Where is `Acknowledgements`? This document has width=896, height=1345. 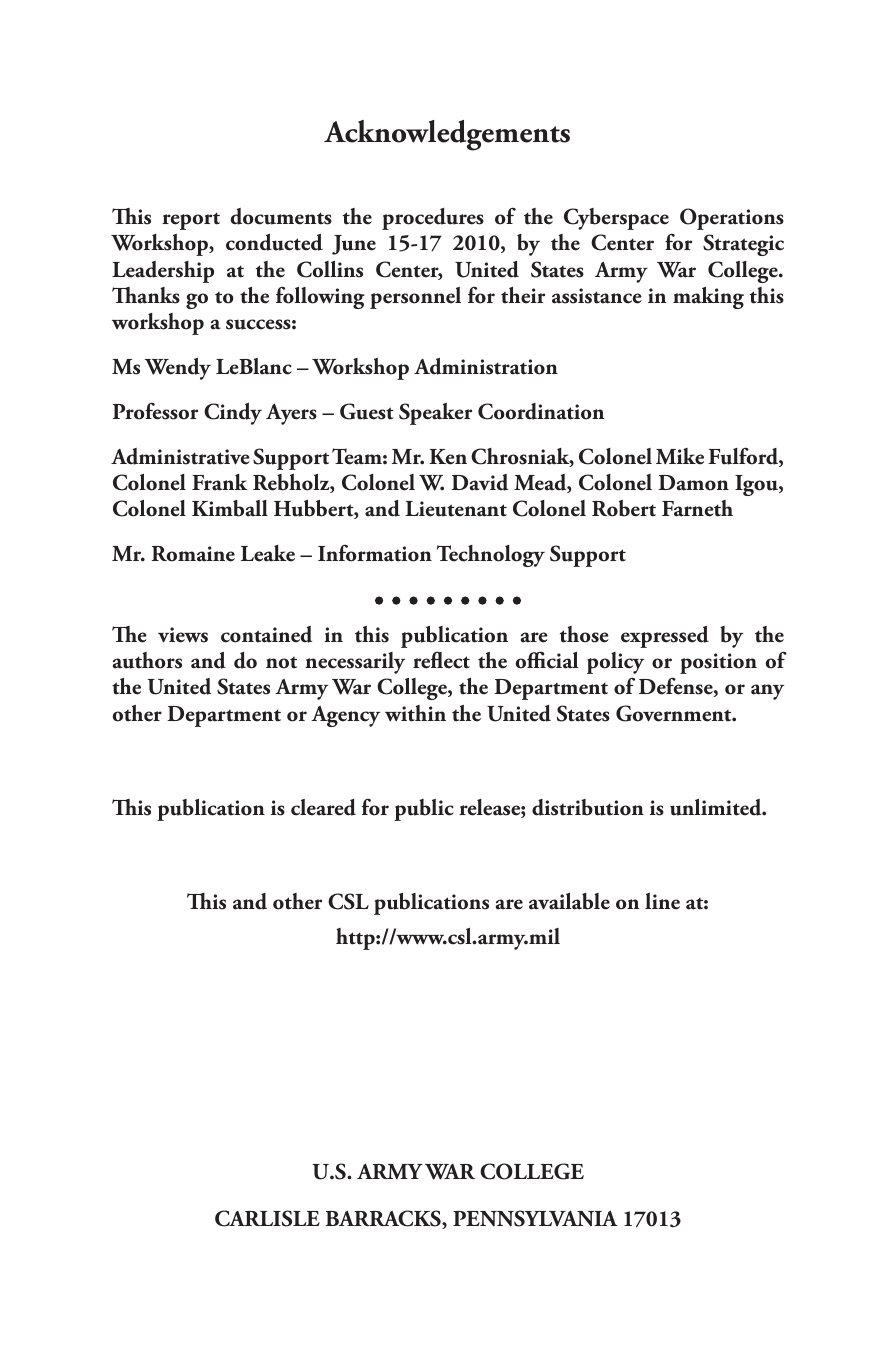
Acknowledgements is located at coordinates (447, 135).
